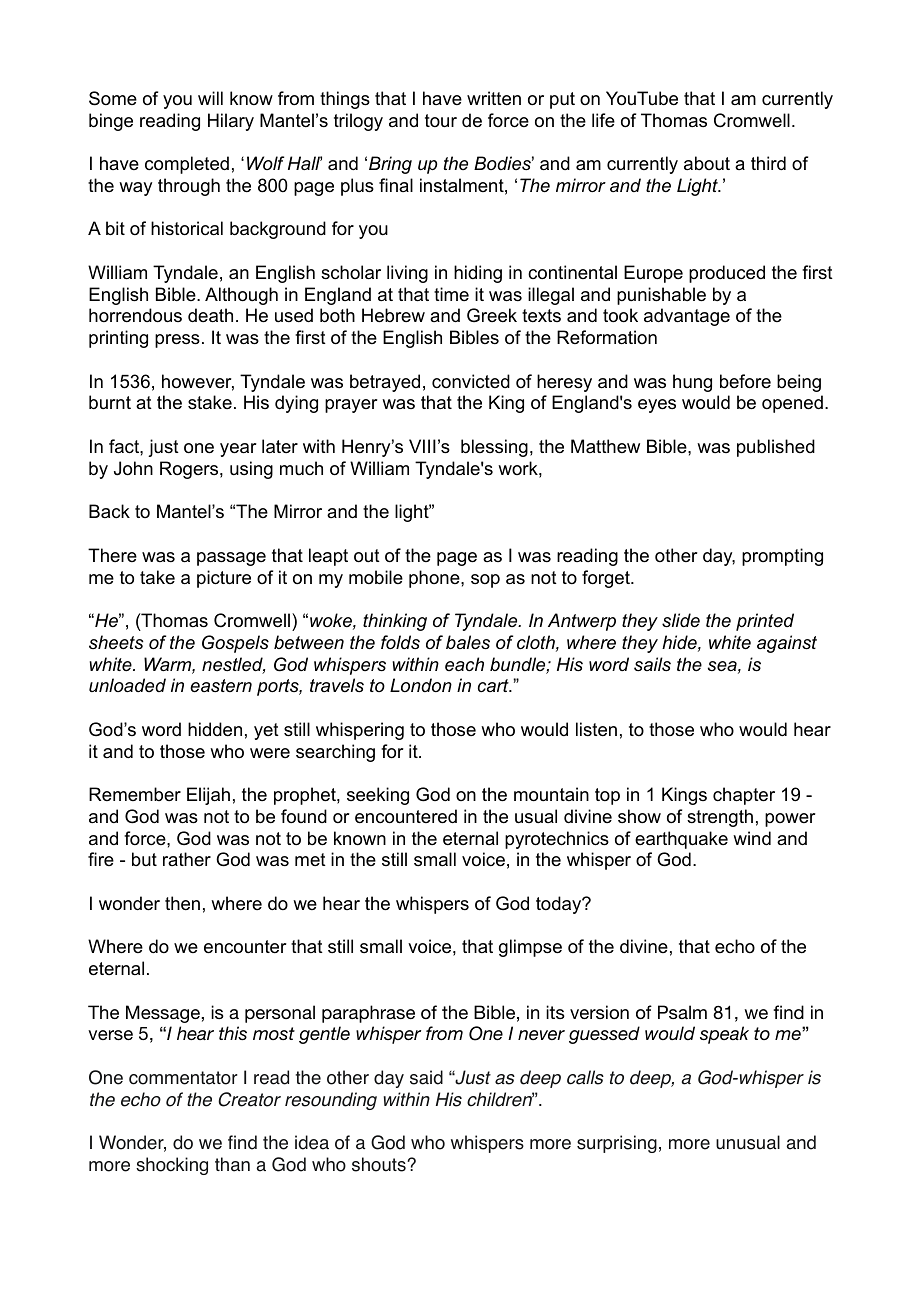 The width and height of the image is (924, 1308). I want to click on tour, so click(441, 121).
